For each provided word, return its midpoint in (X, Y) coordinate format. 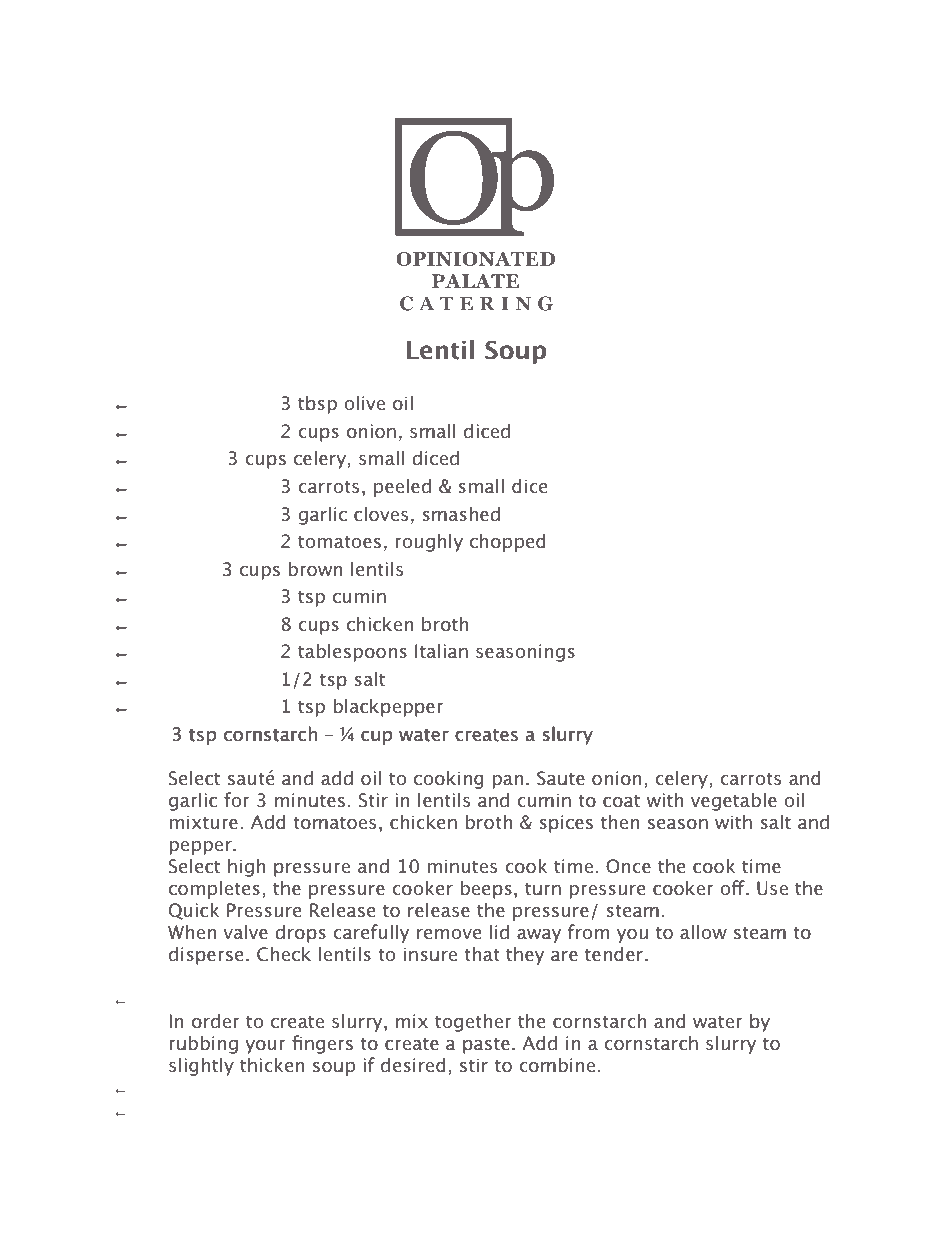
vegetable (734, 801)
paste (486, 1046)
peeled (402, 487)
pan (507, 782)
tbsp (317, 404)
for (237, 800)
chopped (508, 542)
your (265, 1047)
